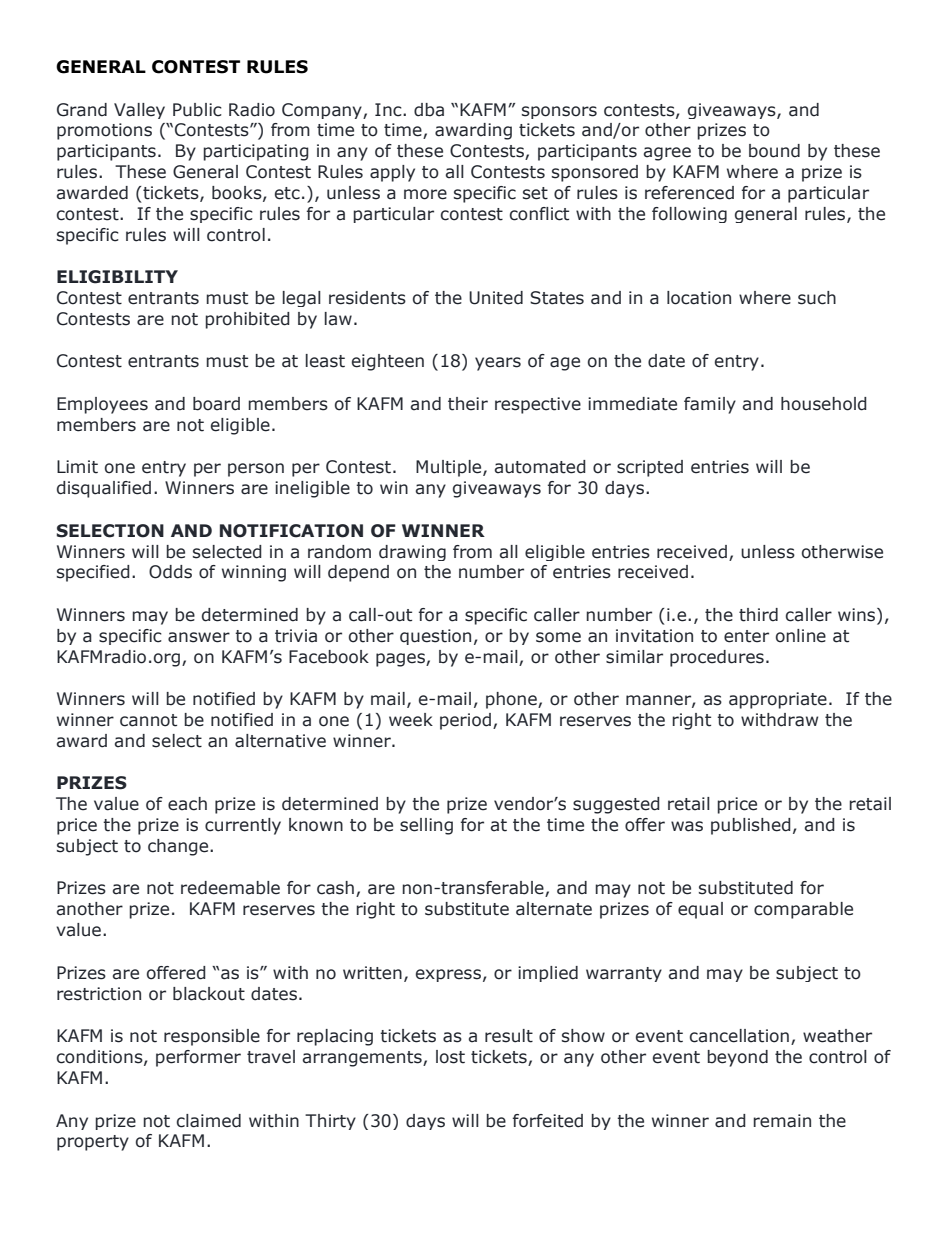 This screenshot has width=952, height=1233. Describe the element at coordinates (778, 700) in the screenshot. I see `appropriate` at that location.
